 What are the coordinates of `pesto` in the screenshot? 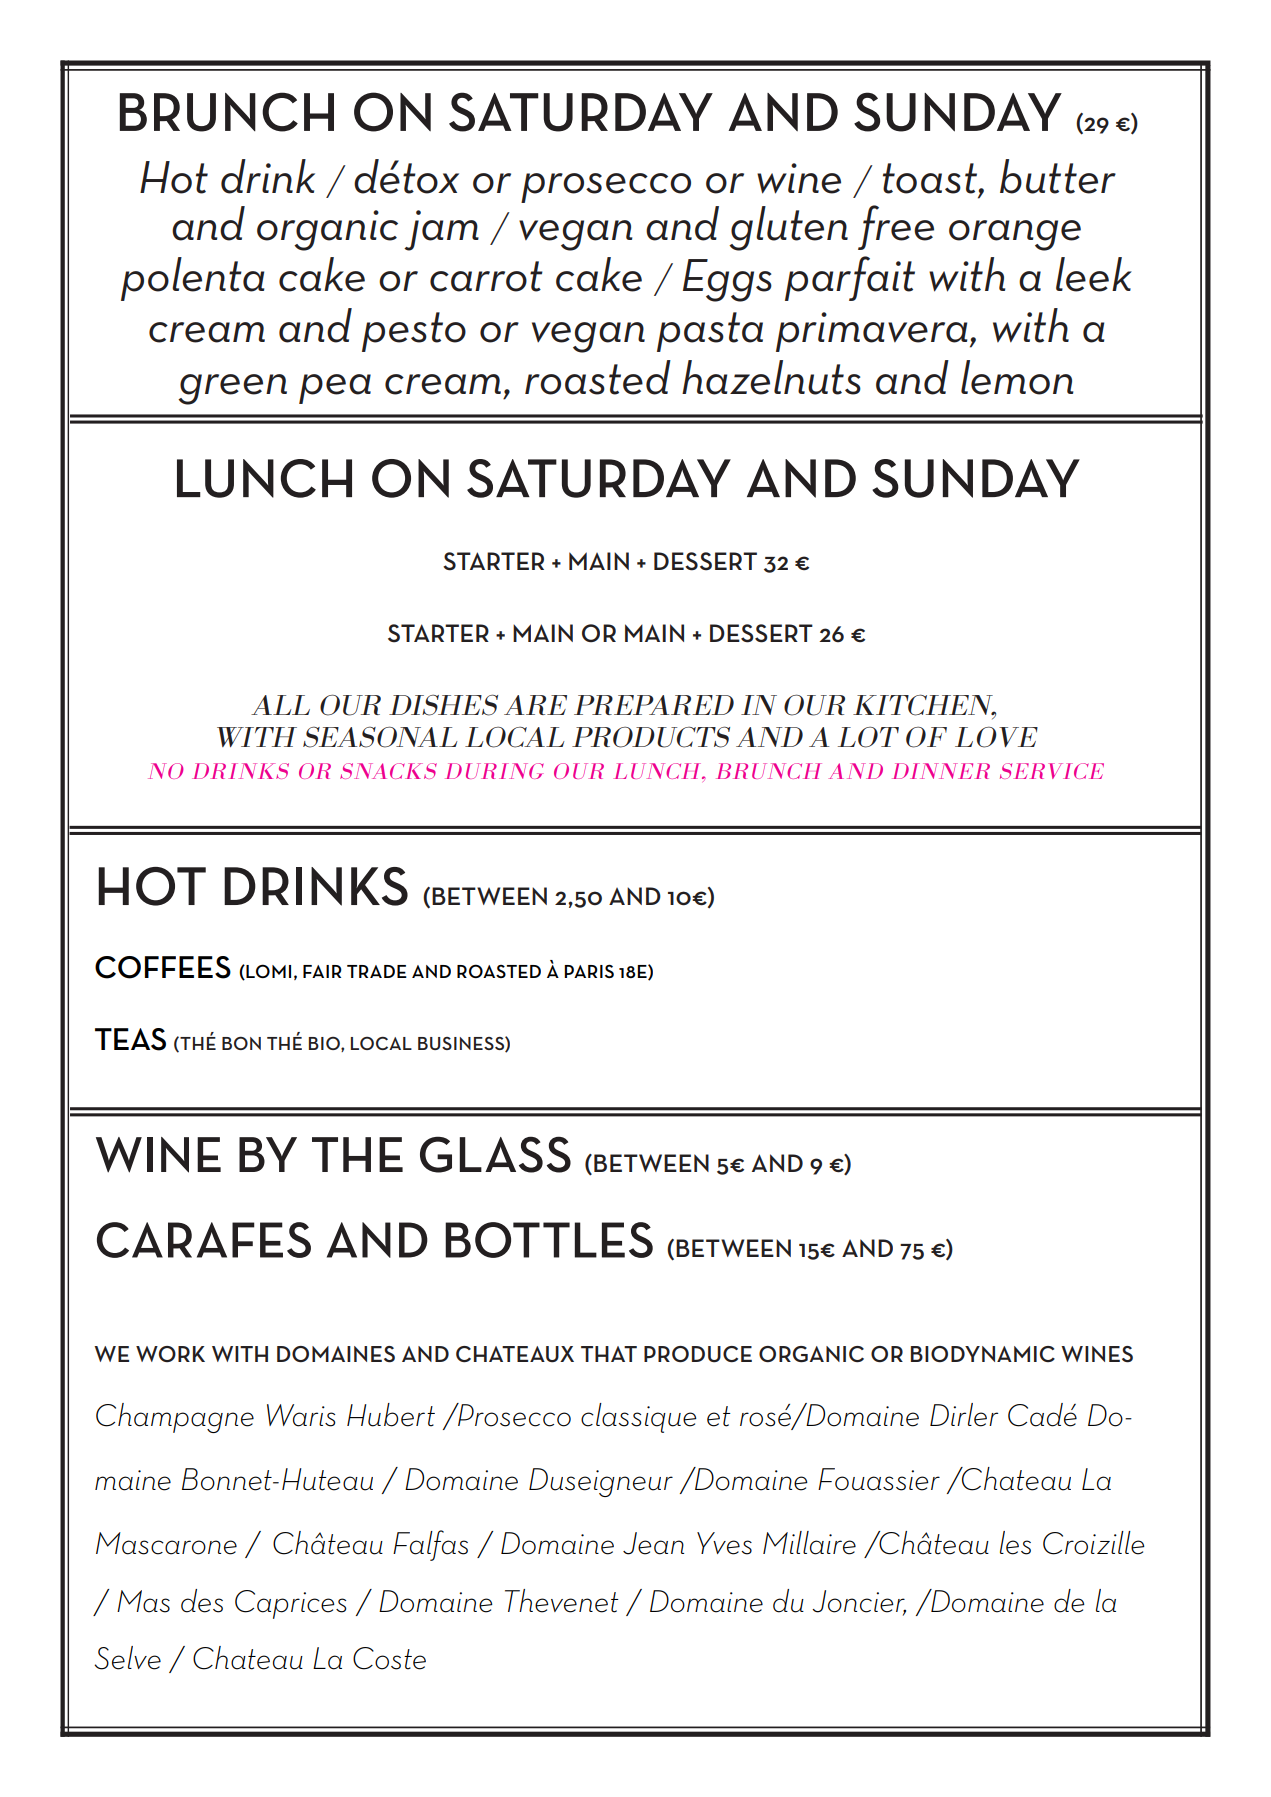 It's located at (414, 332).
